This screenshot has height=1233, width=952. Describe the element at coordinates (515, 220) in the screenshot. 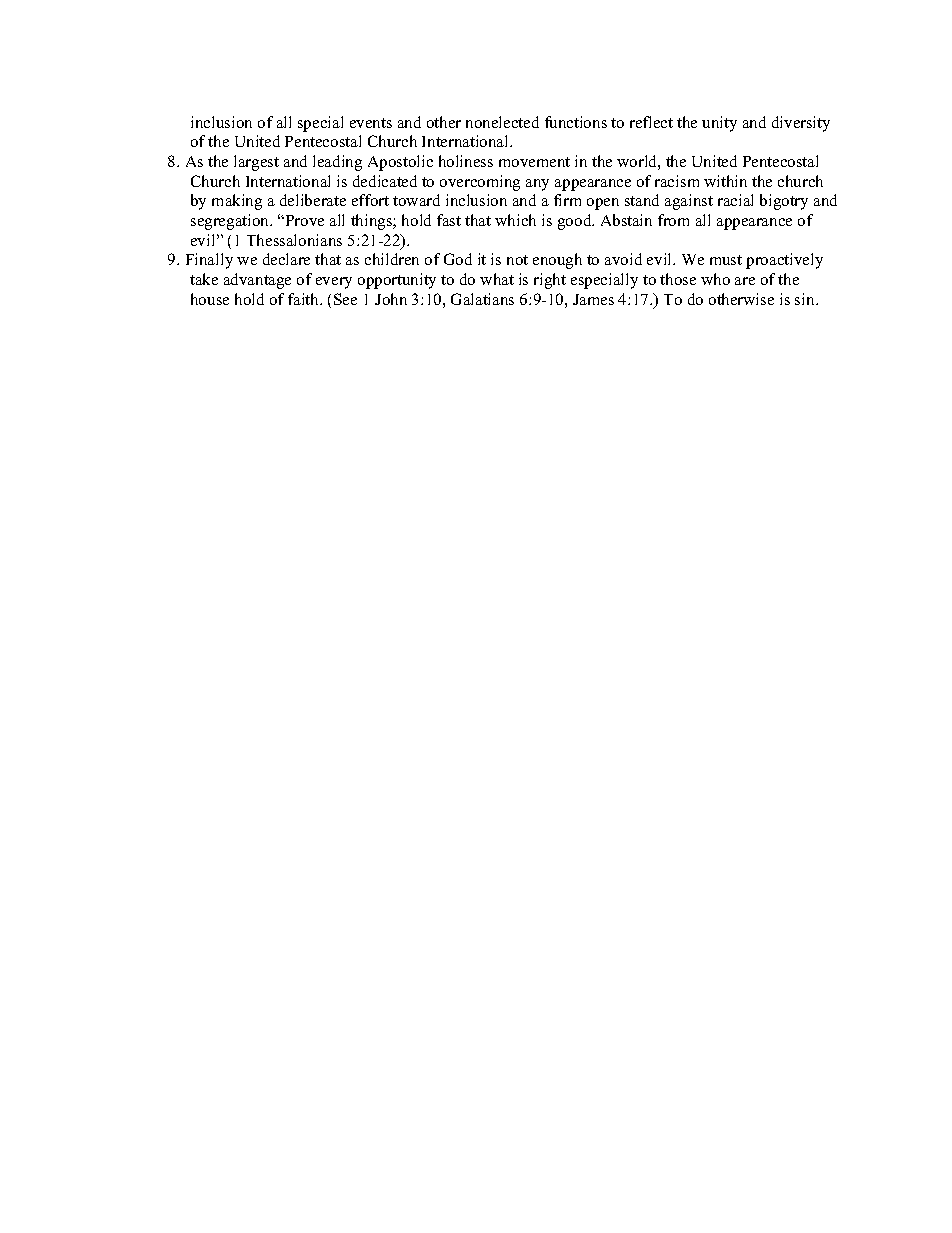

I see `which` at that location.
